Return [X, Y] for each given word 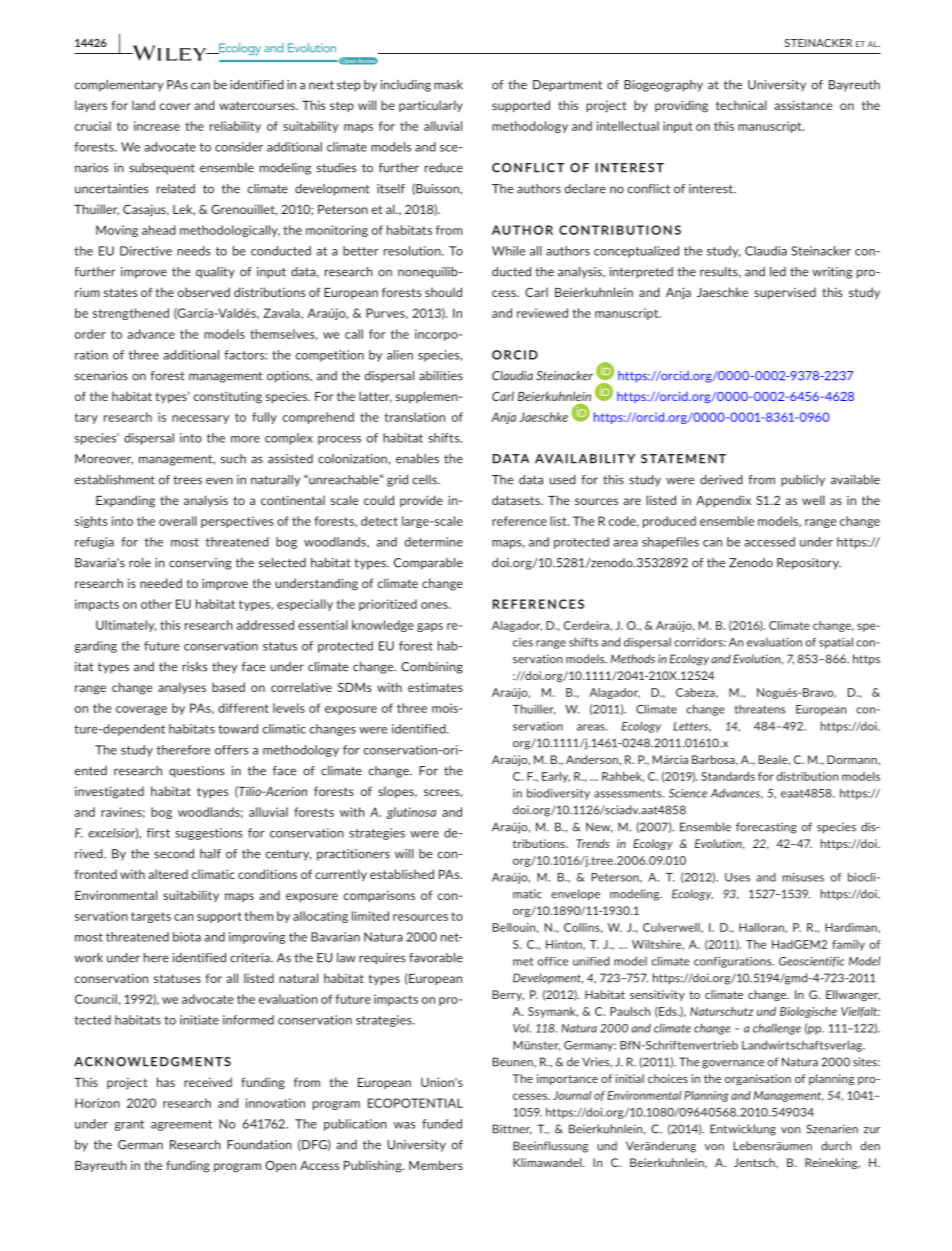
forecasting [766, 828]
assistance [803, 105]
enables [417, 459]
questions [197, 772]
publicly [803, 481]
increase [157, 126]
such [233, 459]
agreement [181, 1125]
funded [442, 1124]
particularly [431, 106]
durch [836, 1146]
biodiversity [558, 794]
